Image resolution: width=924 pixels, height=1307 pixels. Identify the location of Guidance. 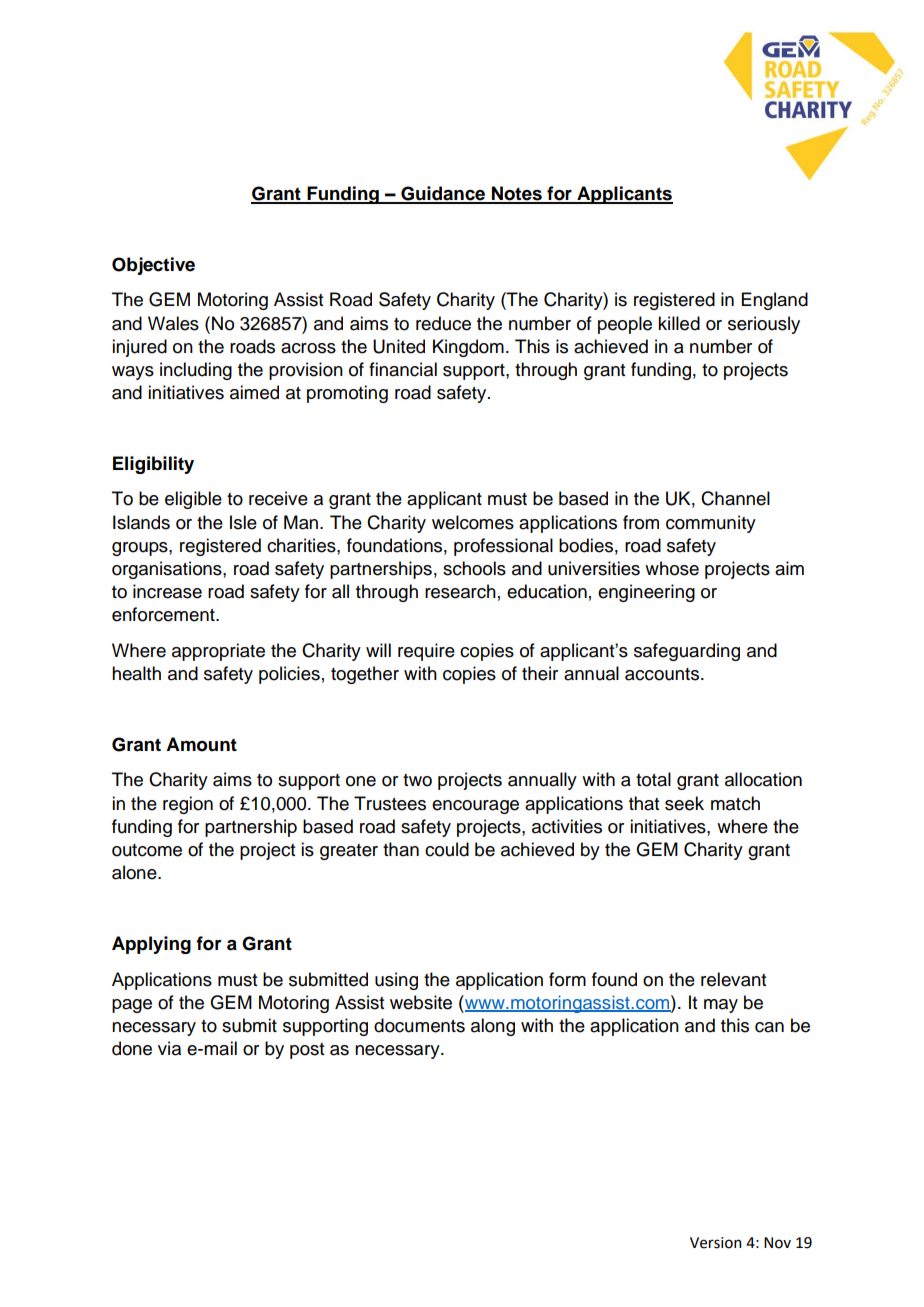
(443, 194).
